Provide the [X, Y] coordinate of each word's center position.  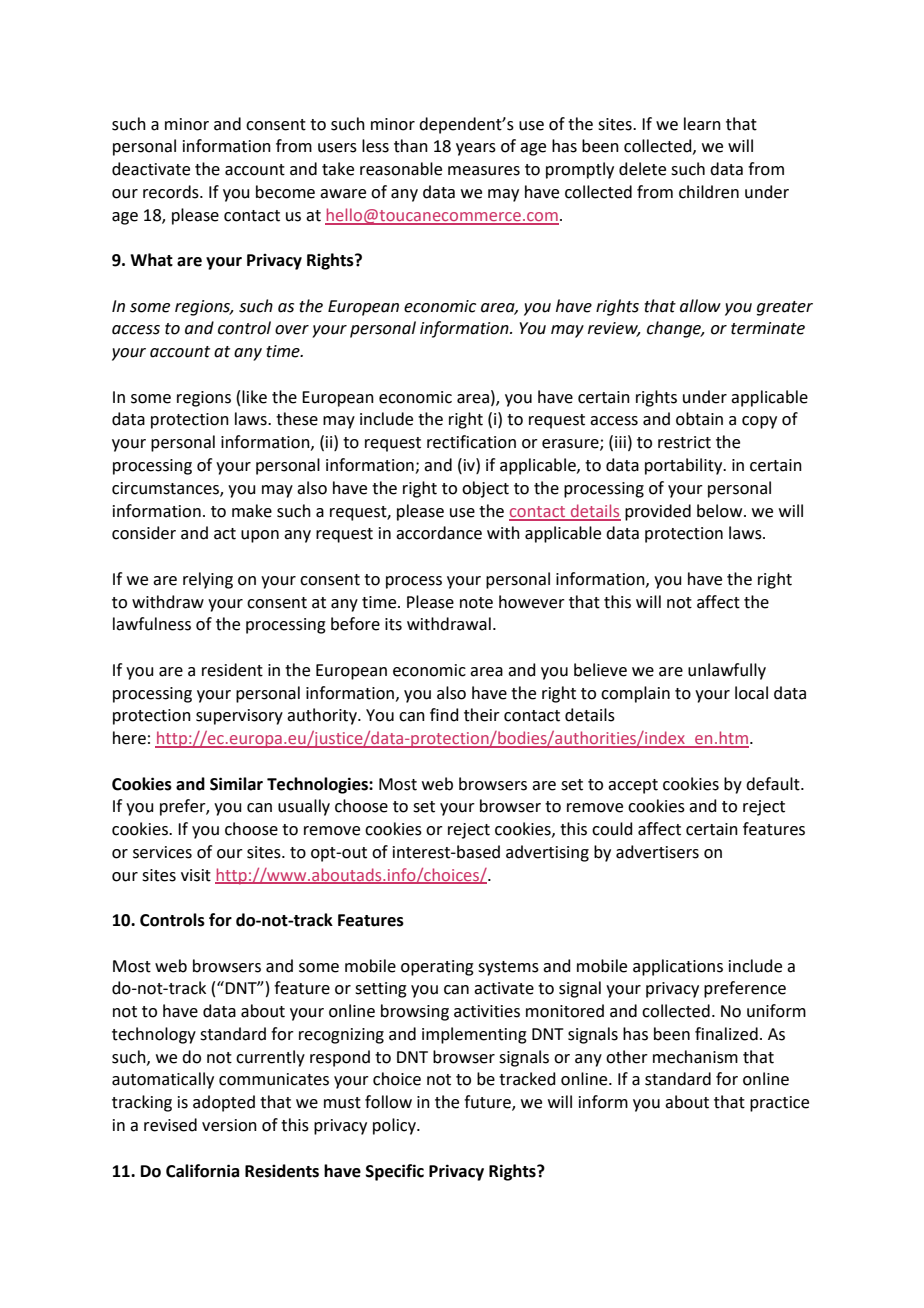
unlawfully [727, 671]
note [476, 603]
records [172, 192]
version [229, 1125]
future [488, 1103]
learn [702, 124]
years [476, 149]
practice [779, 1104]
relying [208, 580]
